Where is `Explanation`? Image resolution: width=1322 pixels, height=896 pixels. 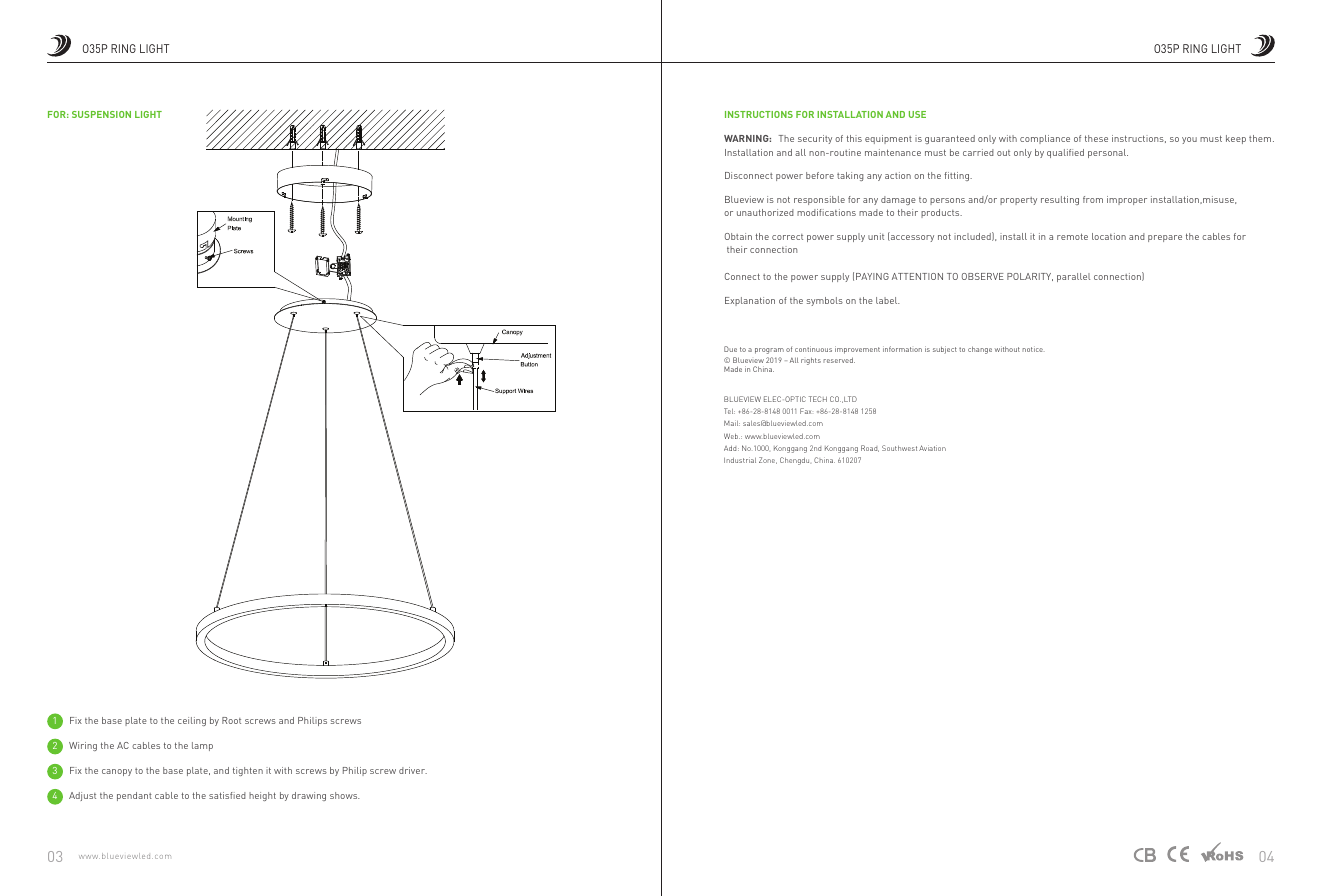
Explanation is located at coordinates (750, 301).
